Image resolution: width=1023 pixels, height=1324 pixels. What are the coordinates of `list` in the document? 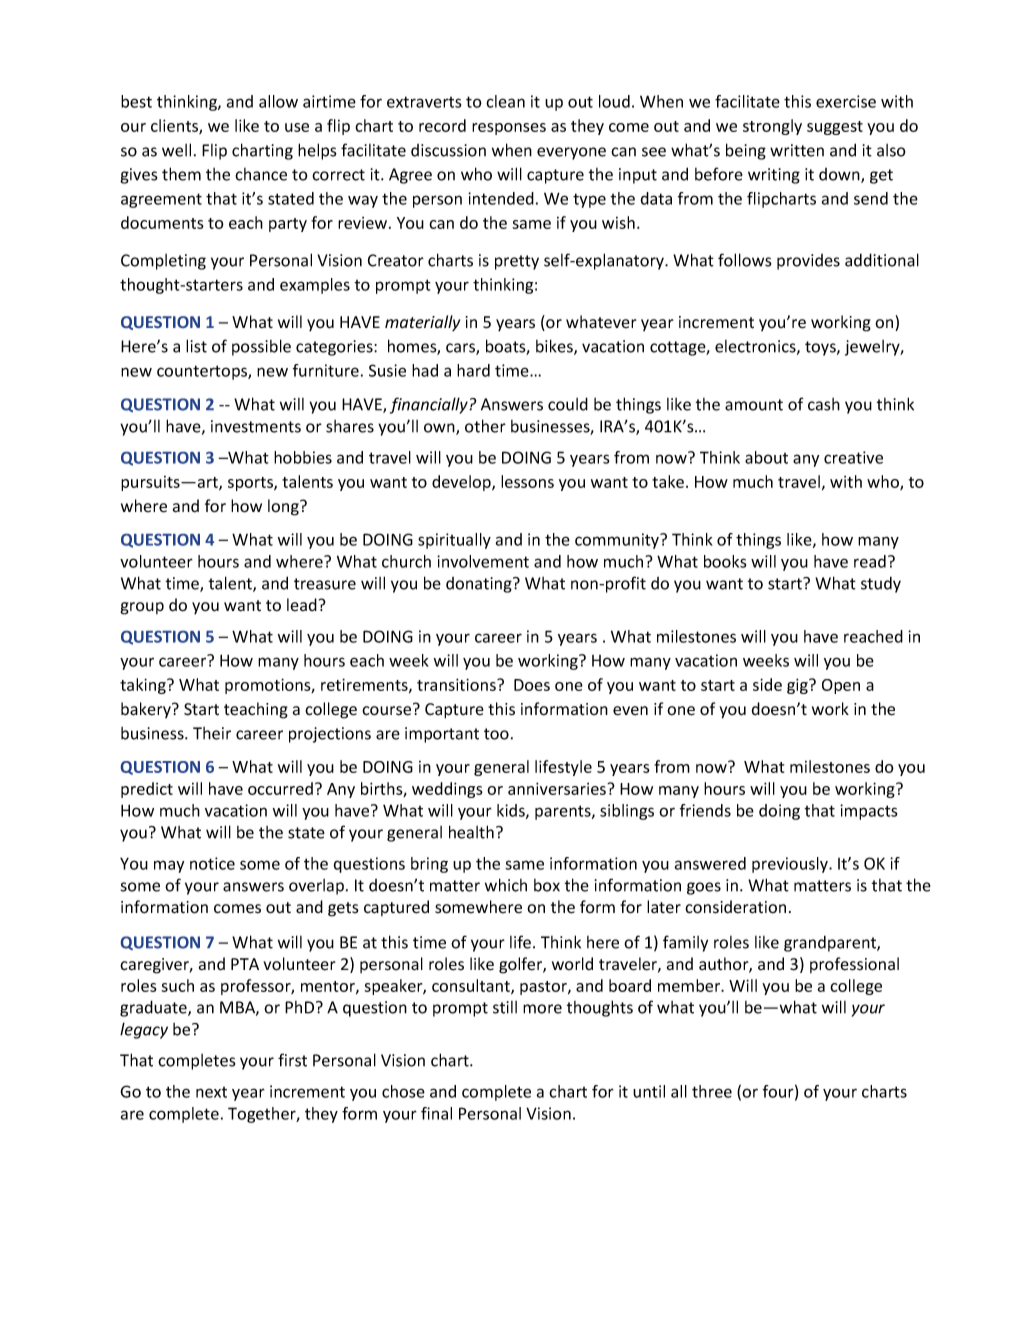 It's located at (196, 346).
